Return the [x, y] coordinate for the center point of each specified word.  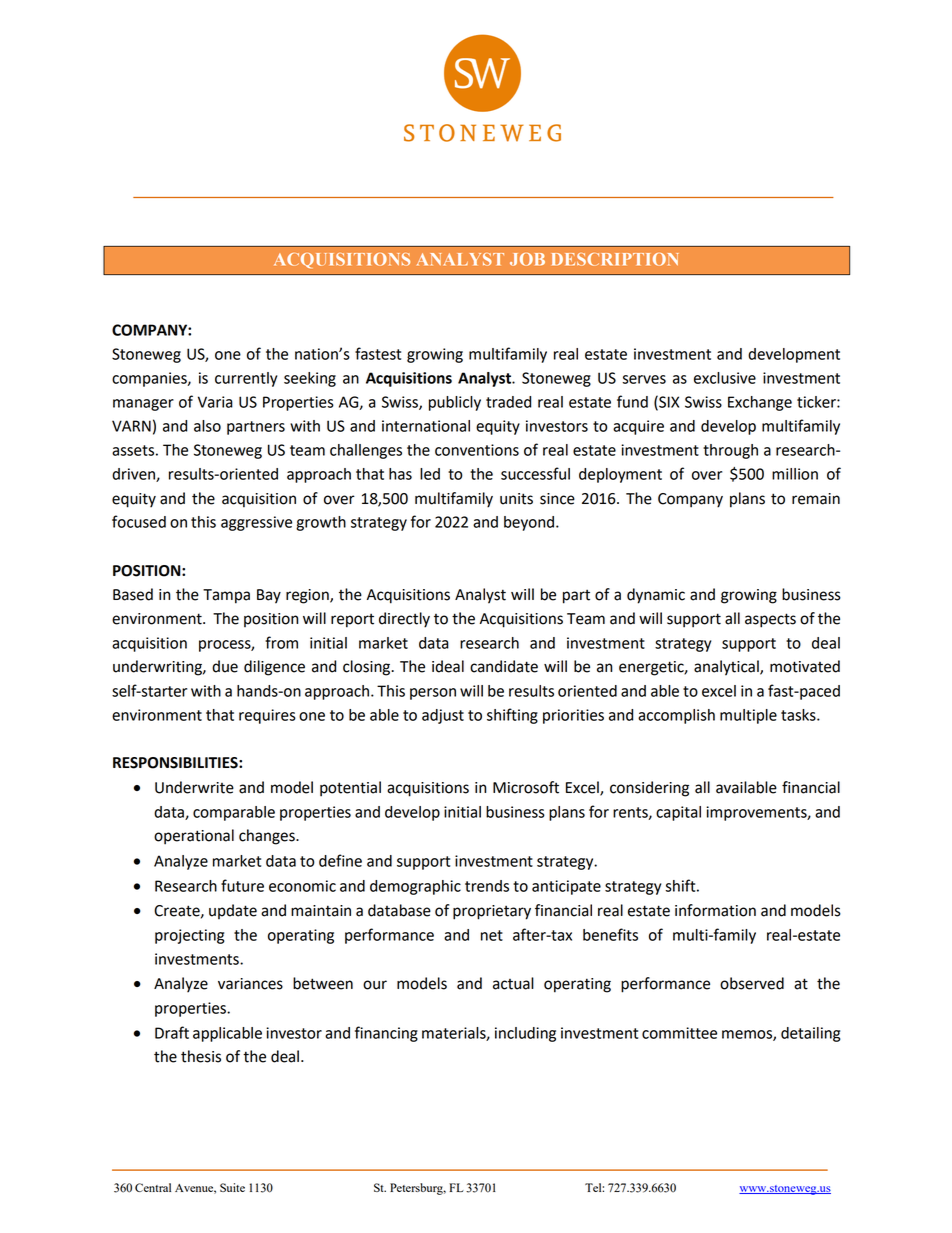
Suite [232, 1187]
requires [267, 716]
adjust [443, 716]
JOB [527, 259]
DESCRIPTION [615, 259]
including [525, 1034]
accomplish [676, 716]
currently [246, 379]
